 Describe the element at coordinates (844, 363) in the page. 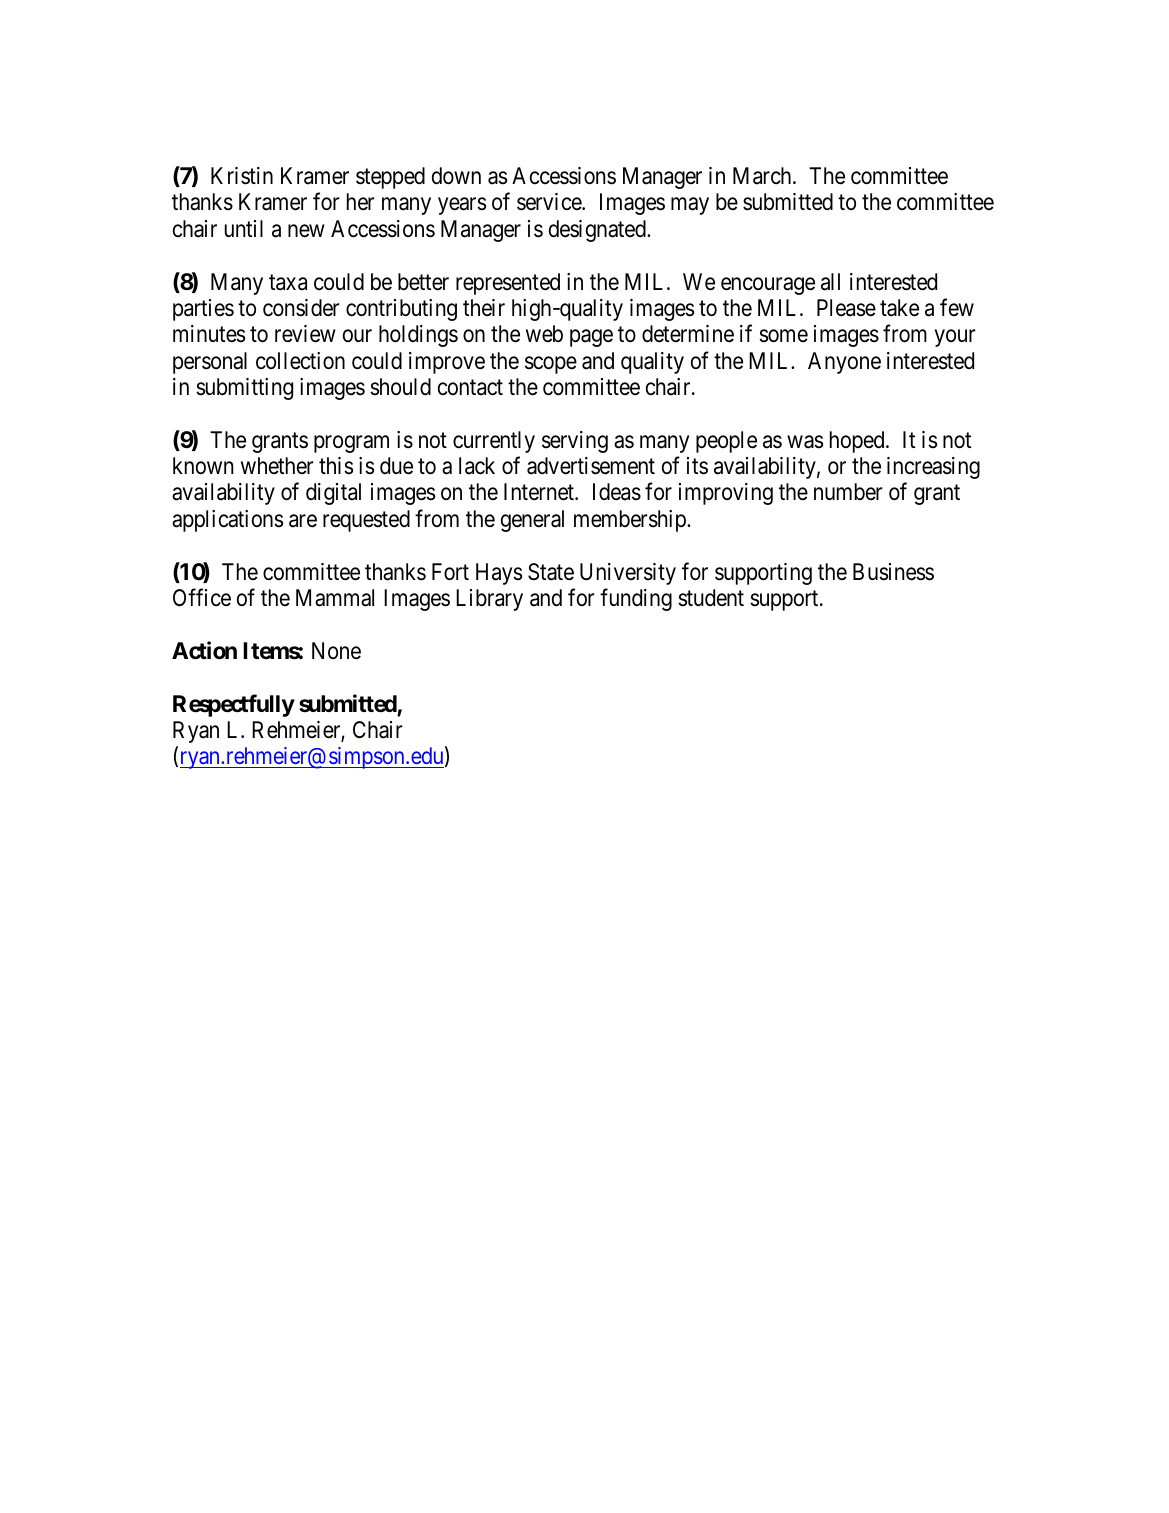

I see `Anyone` at that location.
